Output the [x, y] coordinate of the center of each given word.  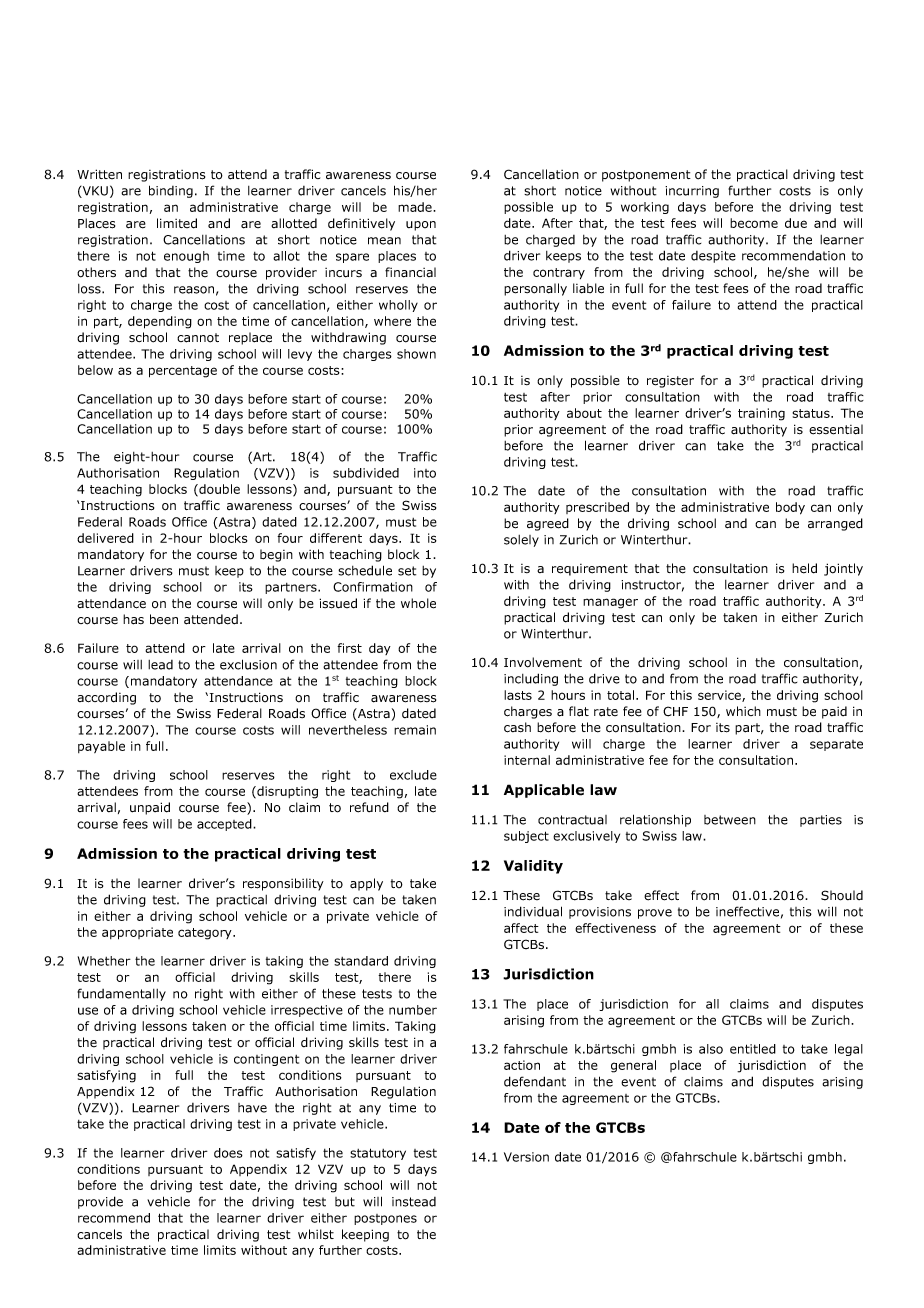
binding [171, 191]
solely [521, 541]
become [754, 223]
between [730, 820]
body [790, 508]
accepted [225, 825]
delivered [105, 538]
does [228, 1153]
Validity [533, 867]
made [416, 207]
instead [414, 1202]
